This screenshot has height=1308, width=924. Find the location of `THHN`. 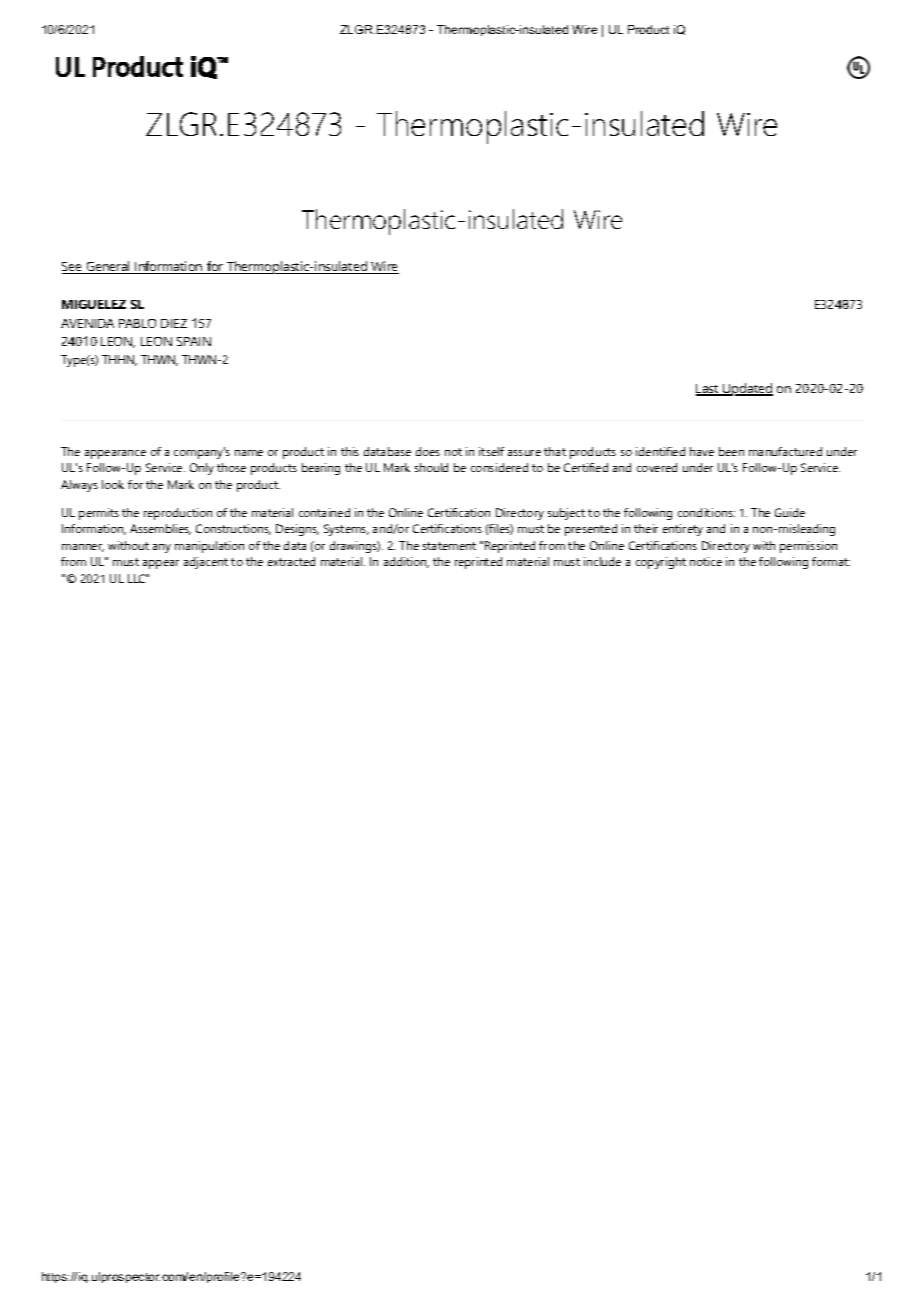

THHN is located at coordinates (119, 360).
